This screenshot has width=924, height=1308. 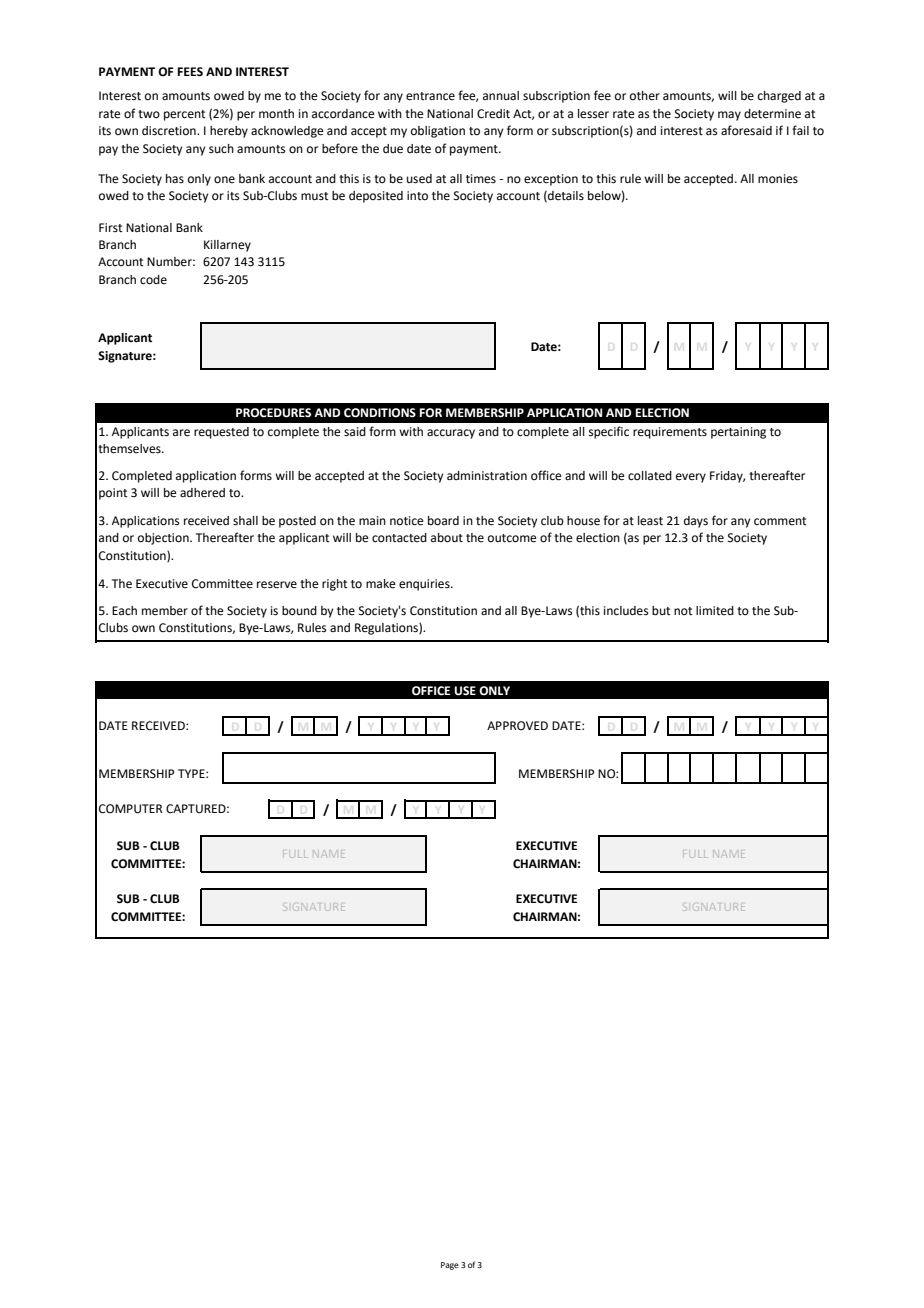 What do you see at coordinates (691, 478) in the screenshot?
I see `every` at bounding box center [691, 478].
